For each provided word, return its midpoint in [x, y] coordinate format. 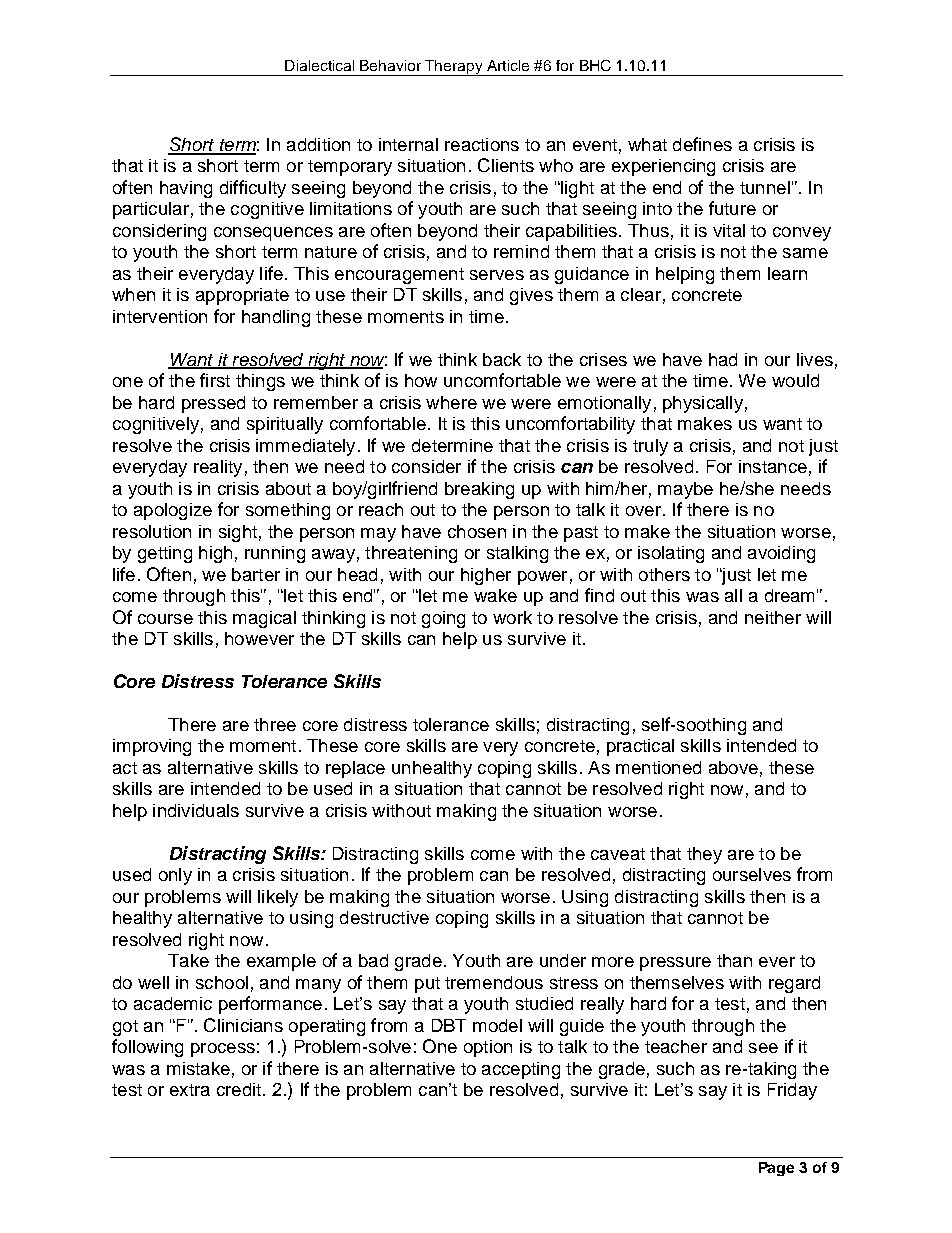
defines [702, 144]
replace [355, 769]
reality [218, 468]
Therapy [454, 68]
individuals [196, 810]
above [733, 767]
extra [190, 1090]
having [186, 189]
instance [773, 466]
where [451, 402]
